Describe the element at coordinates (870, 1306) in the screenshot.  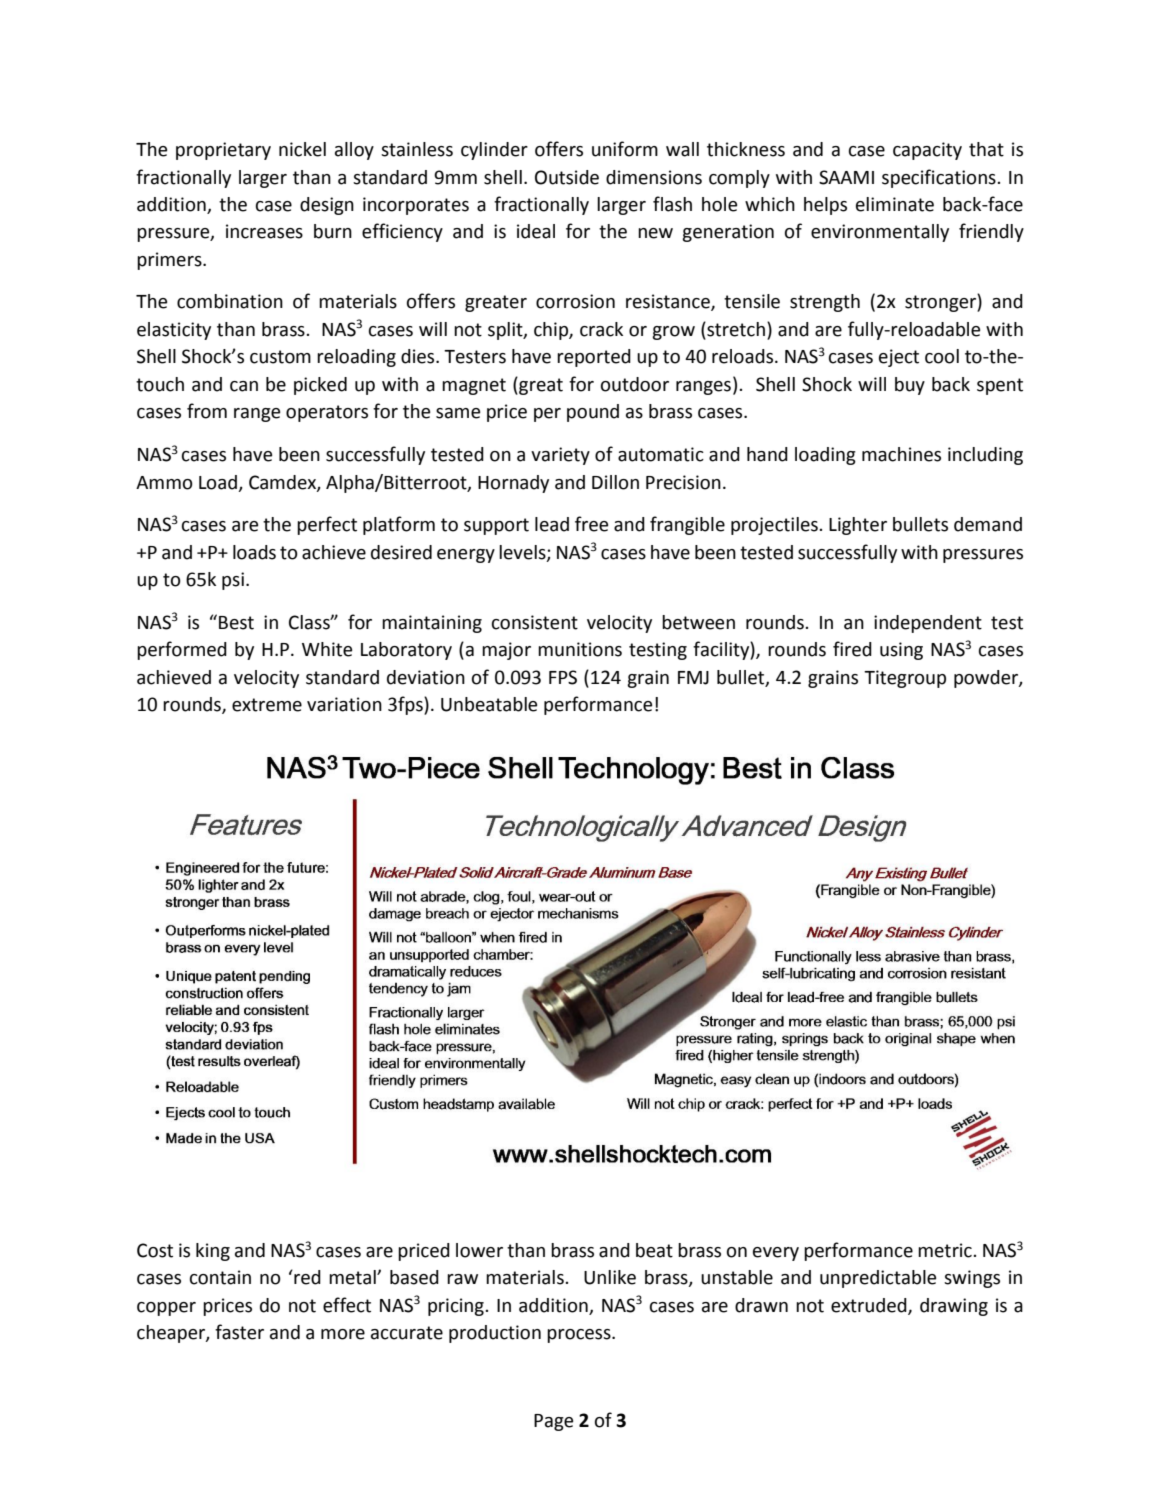
I see `extruded` at that location.
